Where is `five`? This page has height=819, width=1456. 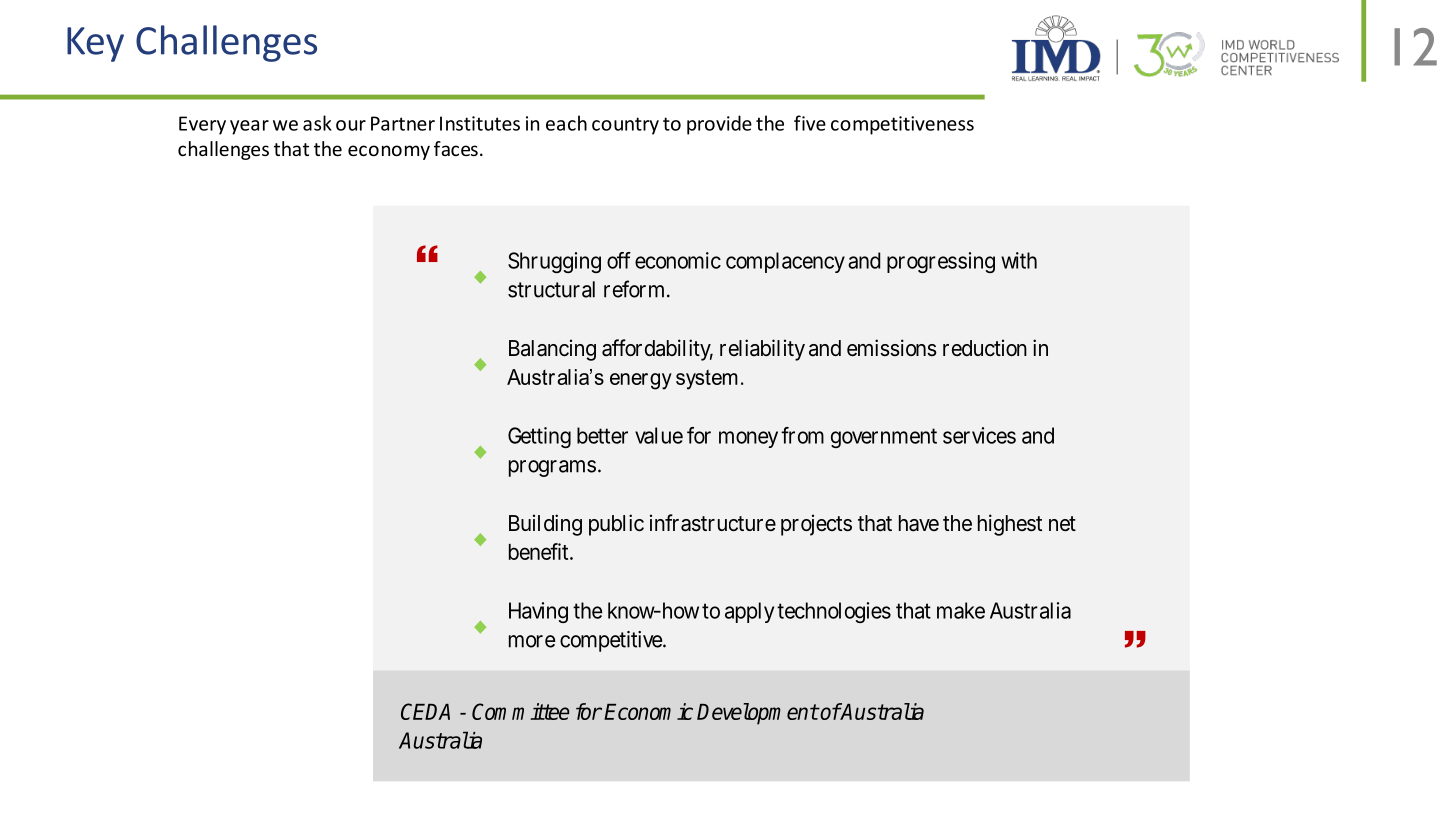
five is located at coordinates (810, 123).
